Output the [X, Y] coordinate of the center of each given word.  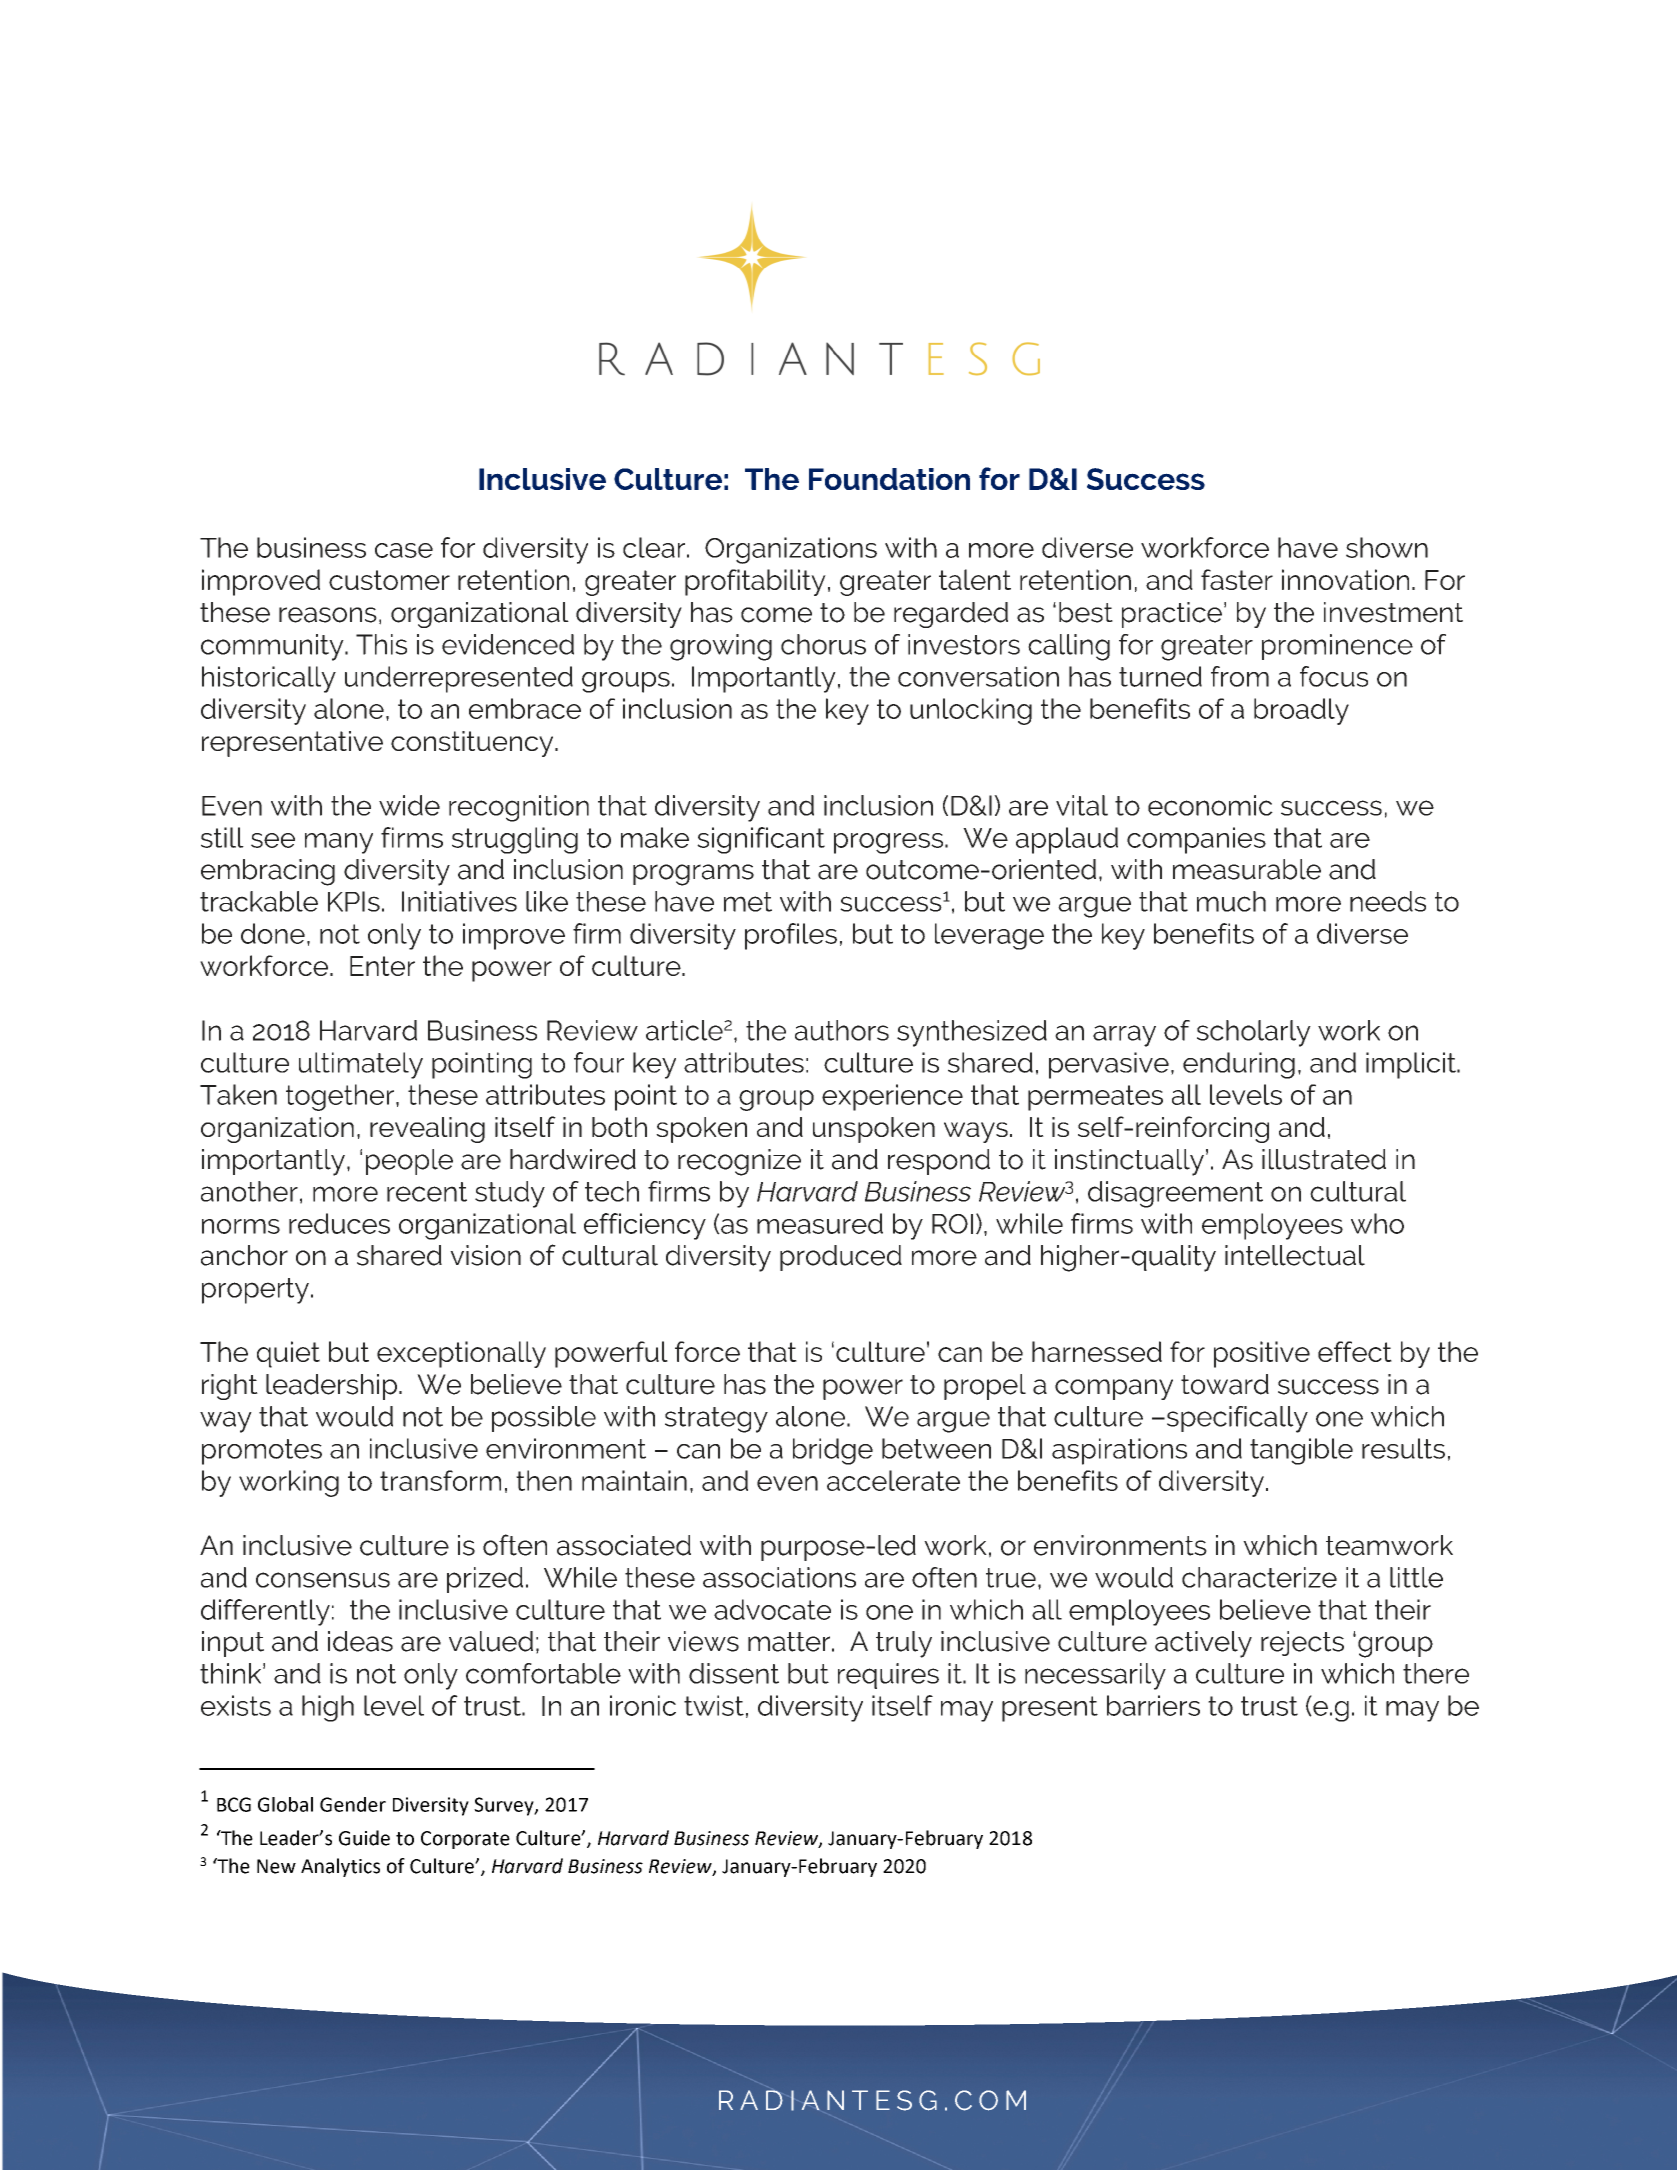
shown [1387, 547]
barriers [1153, 1705]
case [404, 550]
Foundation [889, 479]
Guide [364, 1838]
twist [714, 1705]
